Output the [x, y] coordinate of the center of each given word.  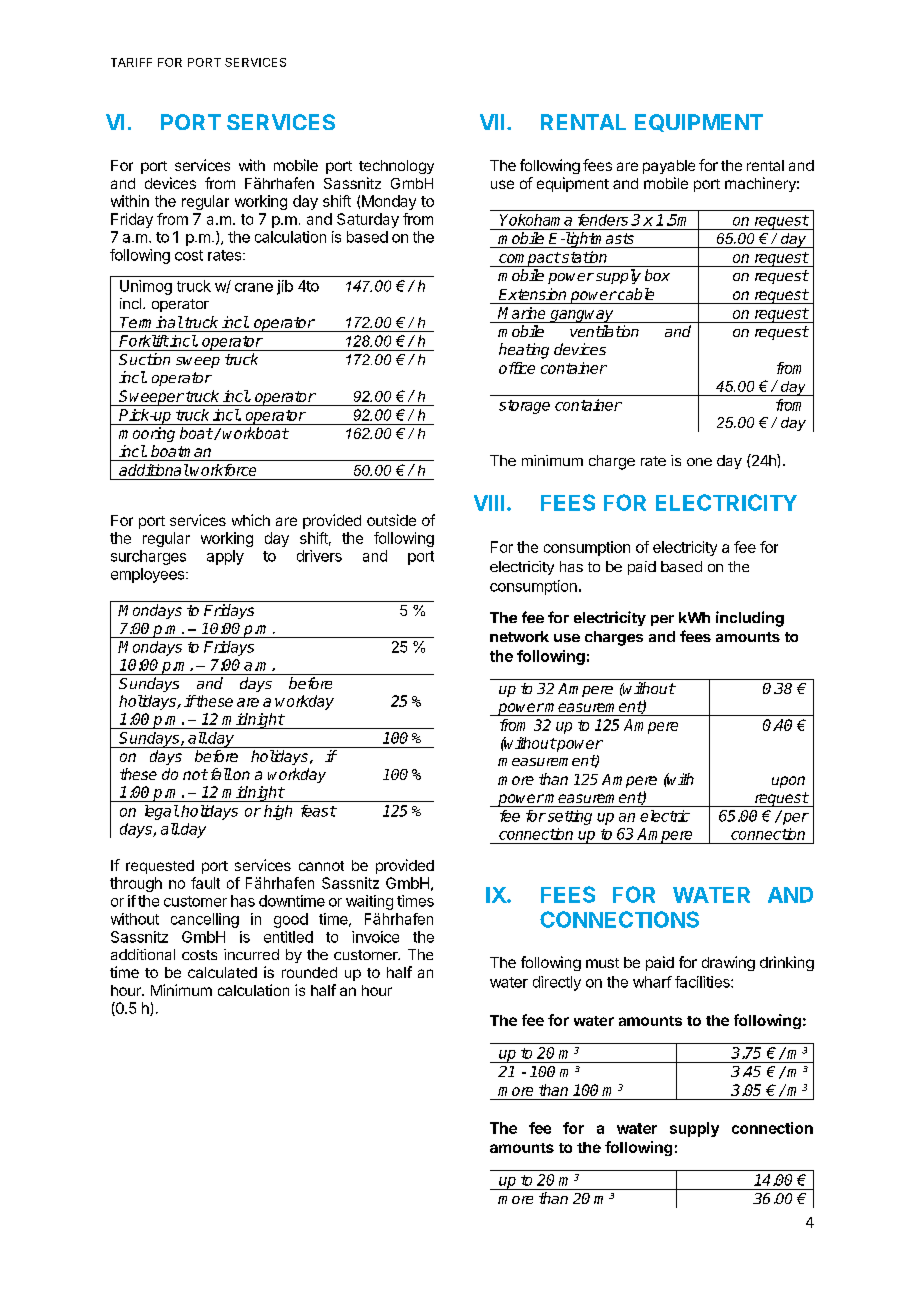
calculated [222, 972]
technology [396, 167]
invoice [375, 937]
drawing [728, 963]
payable [669, 167]
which [251, 520]
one [699, 462]
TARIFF [131, 62]
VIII [489, 503]
